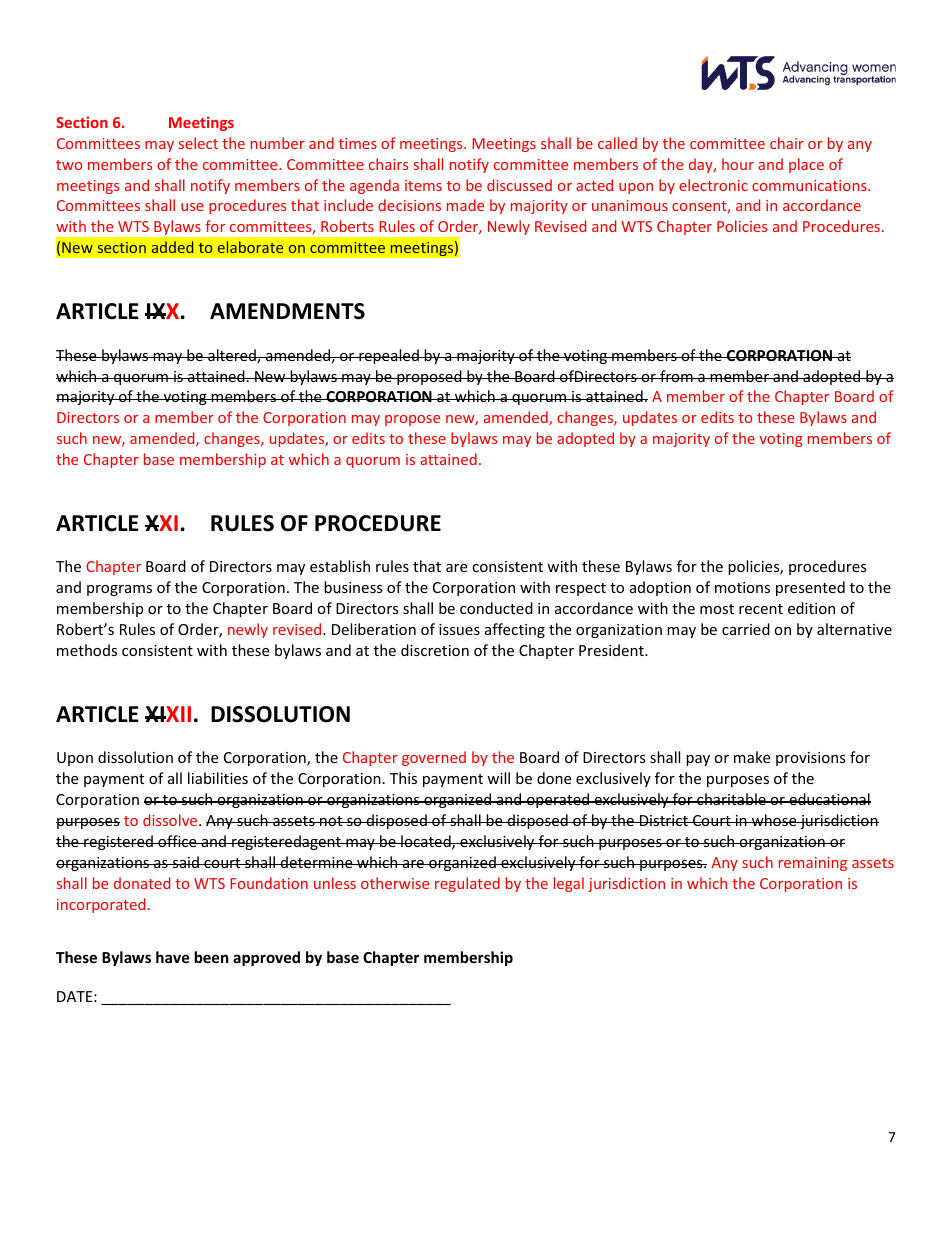  Describe the element at coordinates (198, 143) in the screenshot. I see `select` at that location.
